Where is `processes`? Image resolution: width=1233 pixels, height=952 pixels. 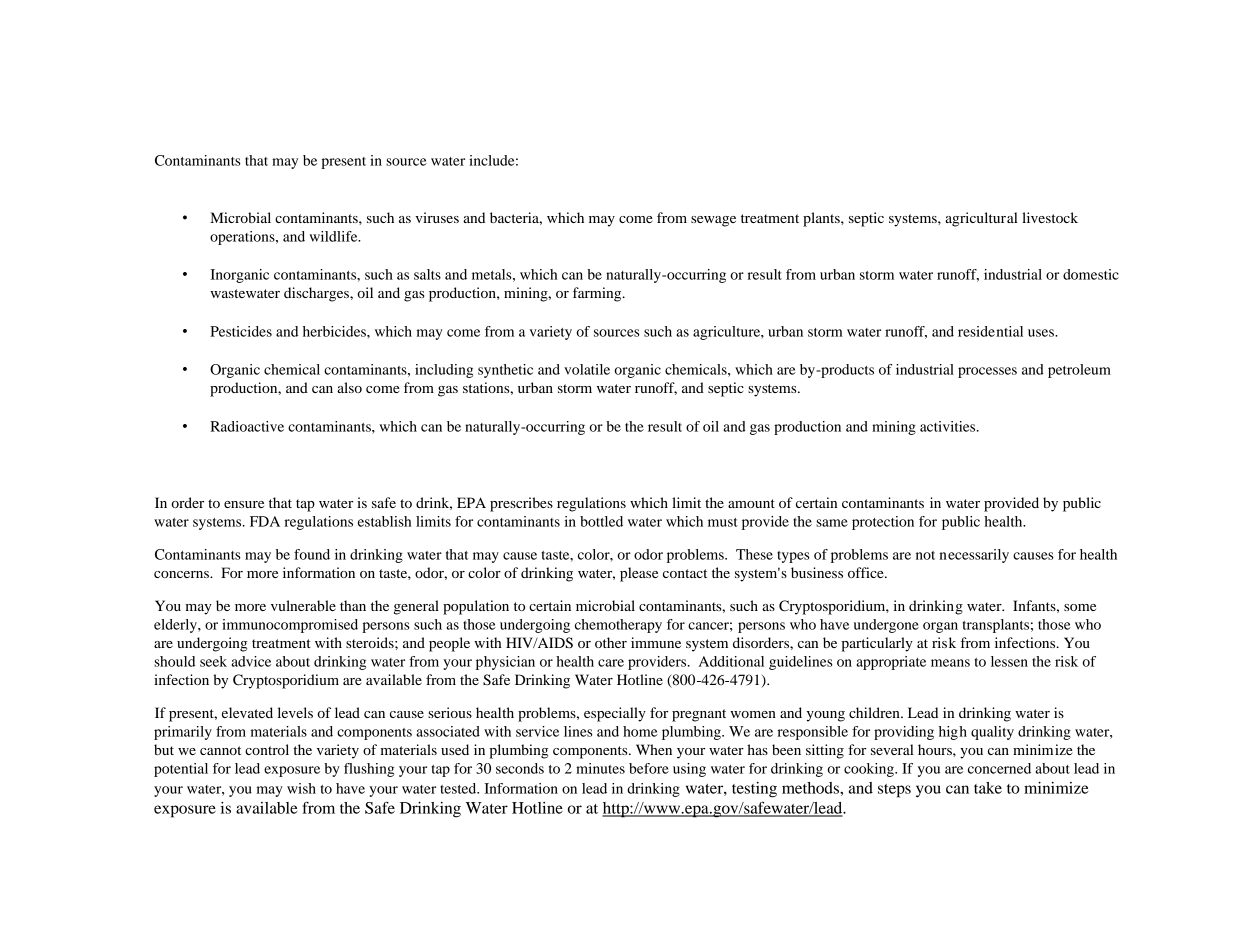
processes is located at coordinates (987, 372).
